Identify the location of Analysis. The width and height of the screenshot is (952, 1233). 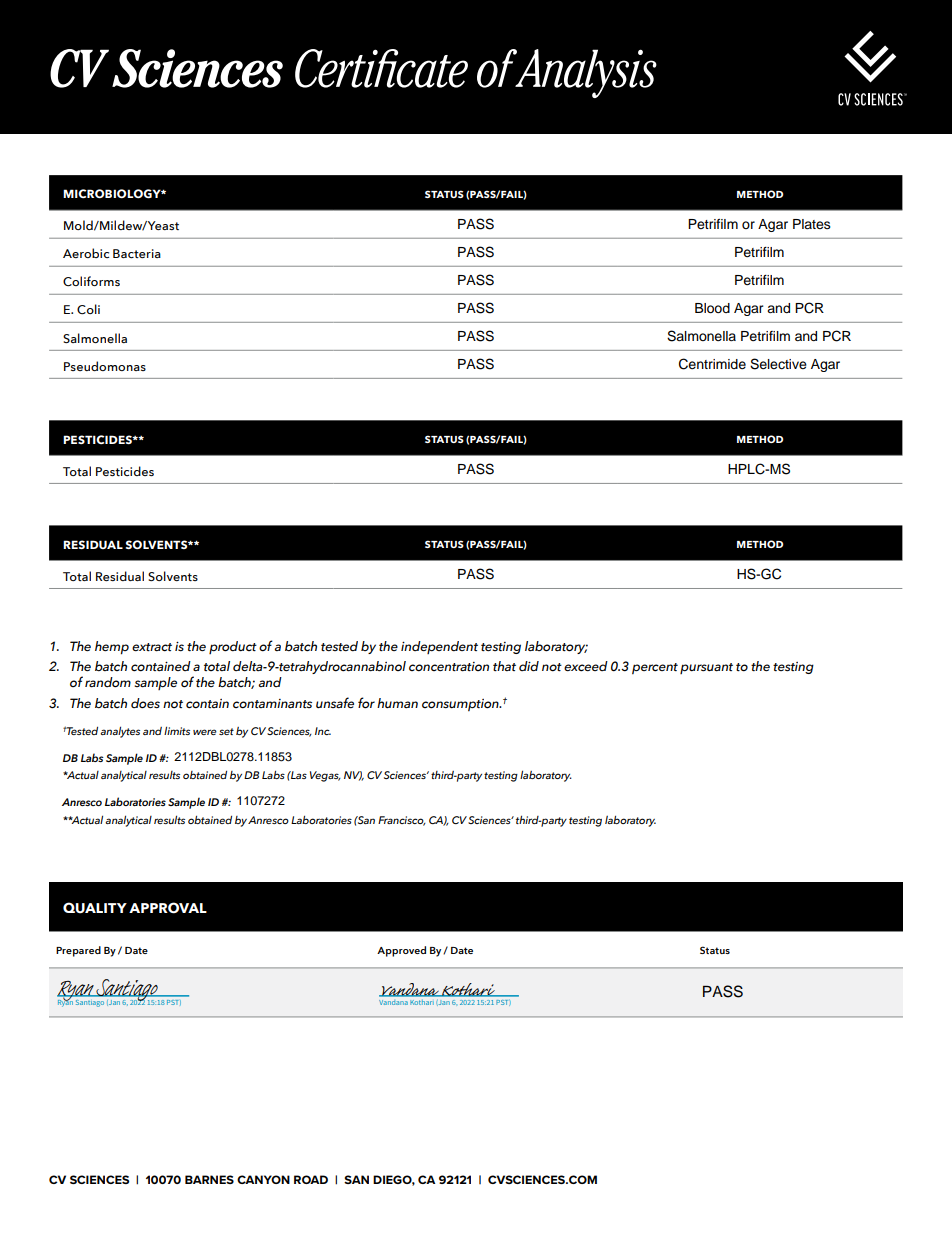
(585, 73).
